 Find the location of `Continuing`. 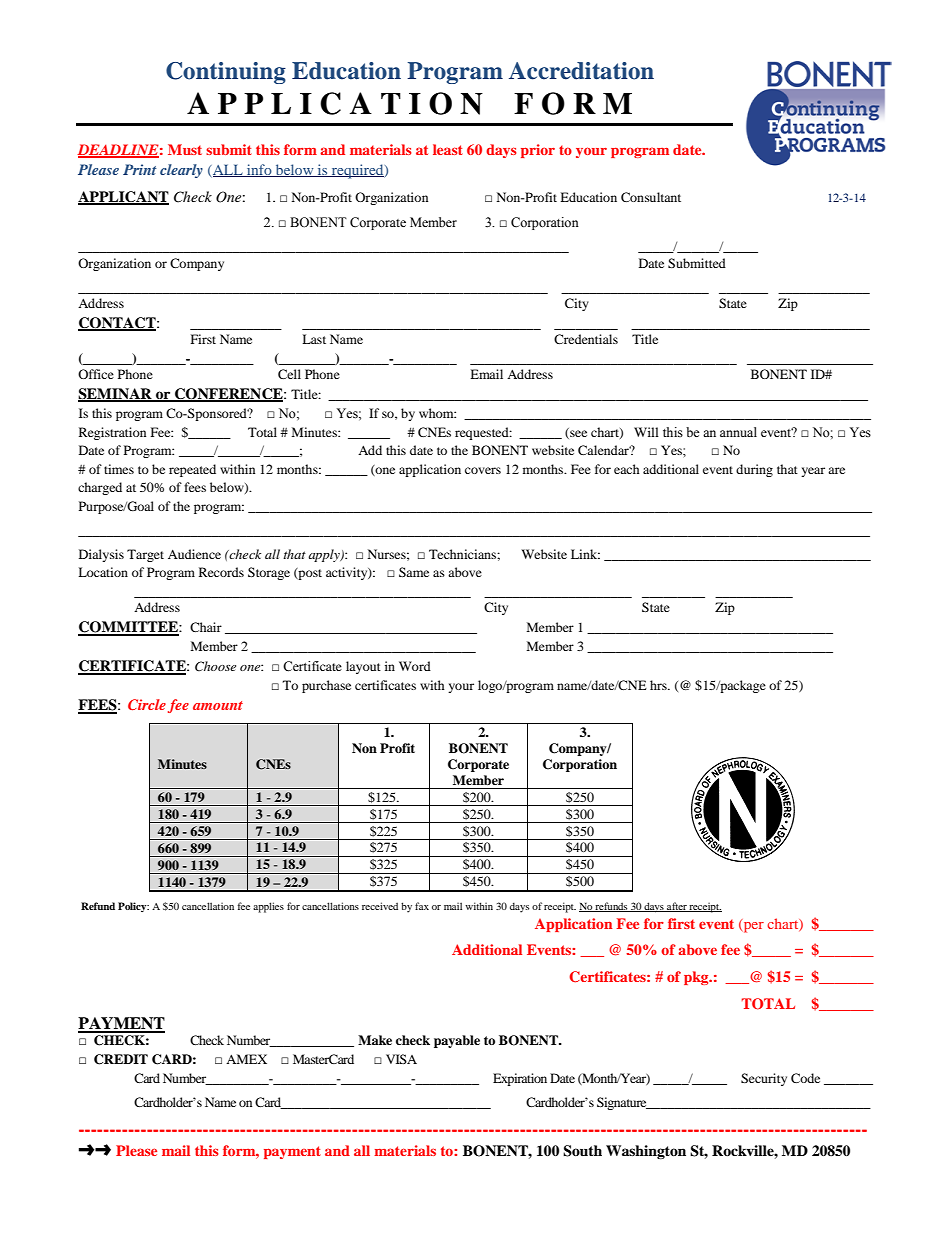

Continuing is located at coordinates (226, 73).
